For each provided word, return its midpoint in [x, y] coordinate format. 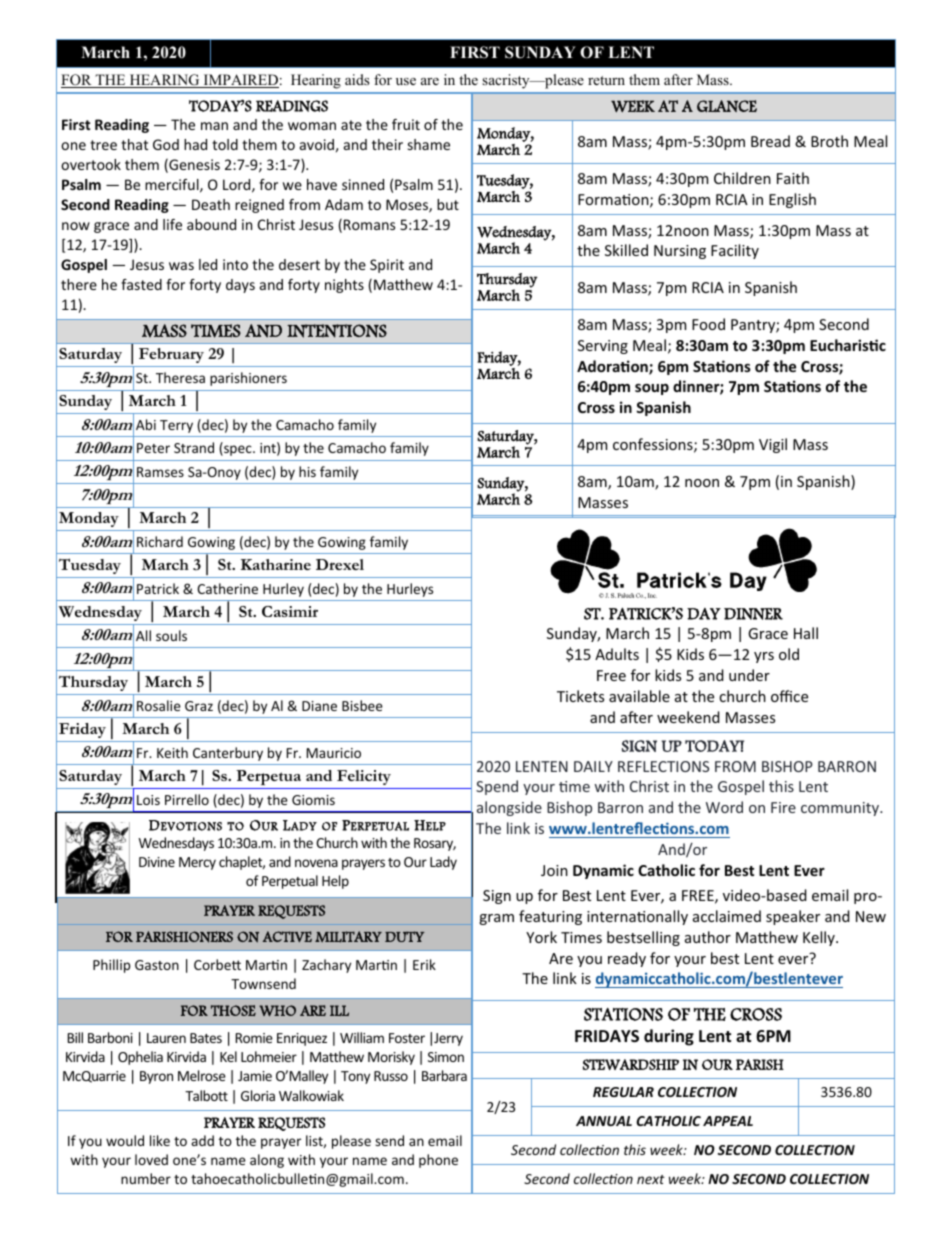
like [160, 1140]
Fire [783, 807]
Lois [148, 800]
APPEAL [728, 1121]
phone [438, 1161]
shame [429, 144]
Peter [153, 448]
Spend [497, 787]
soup [652, 389]
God [166, 144]
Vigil [773, 445]
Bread [770, 141]
